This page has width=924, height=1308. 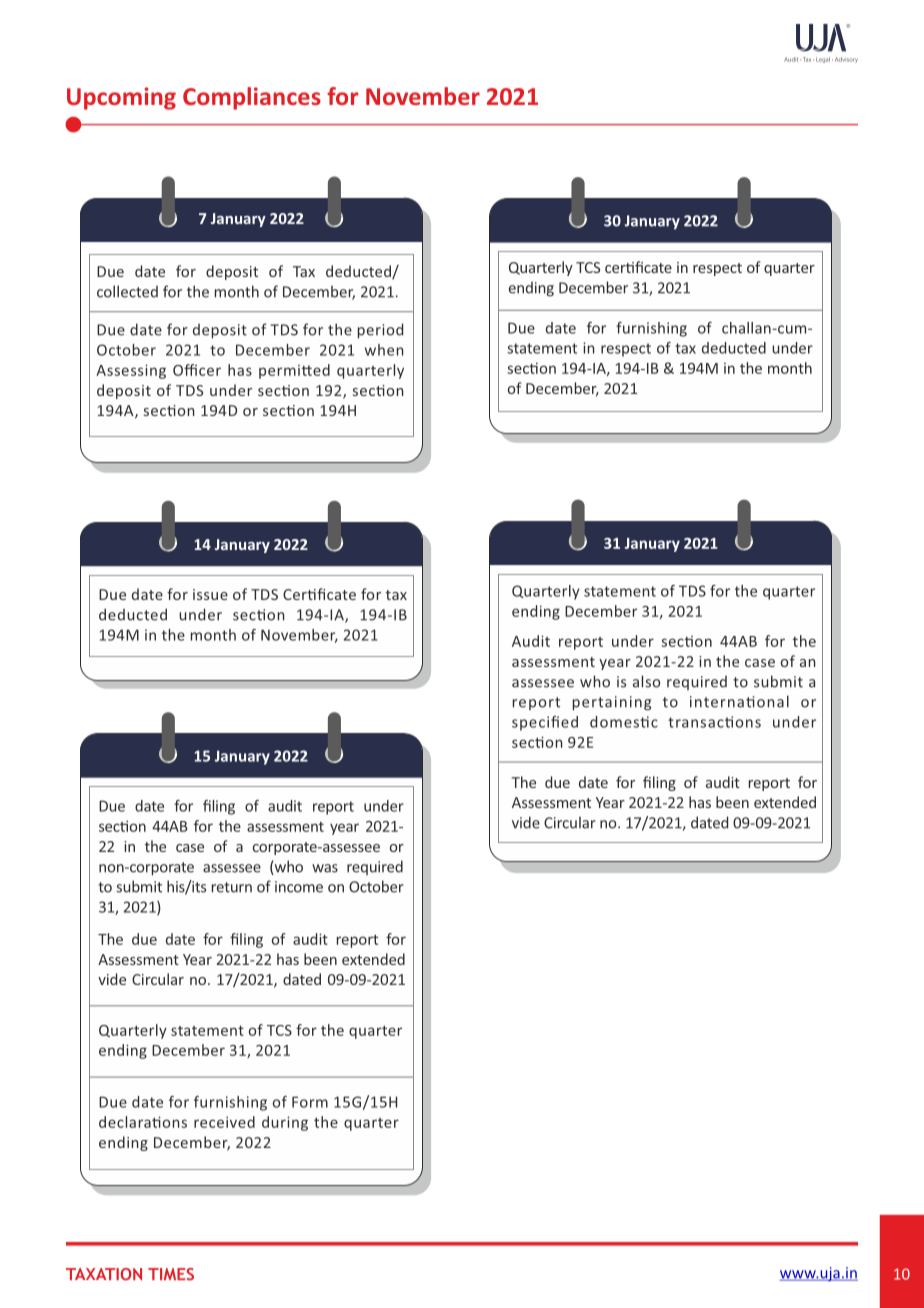 I want to click on also, so click(x=646, y=681).
